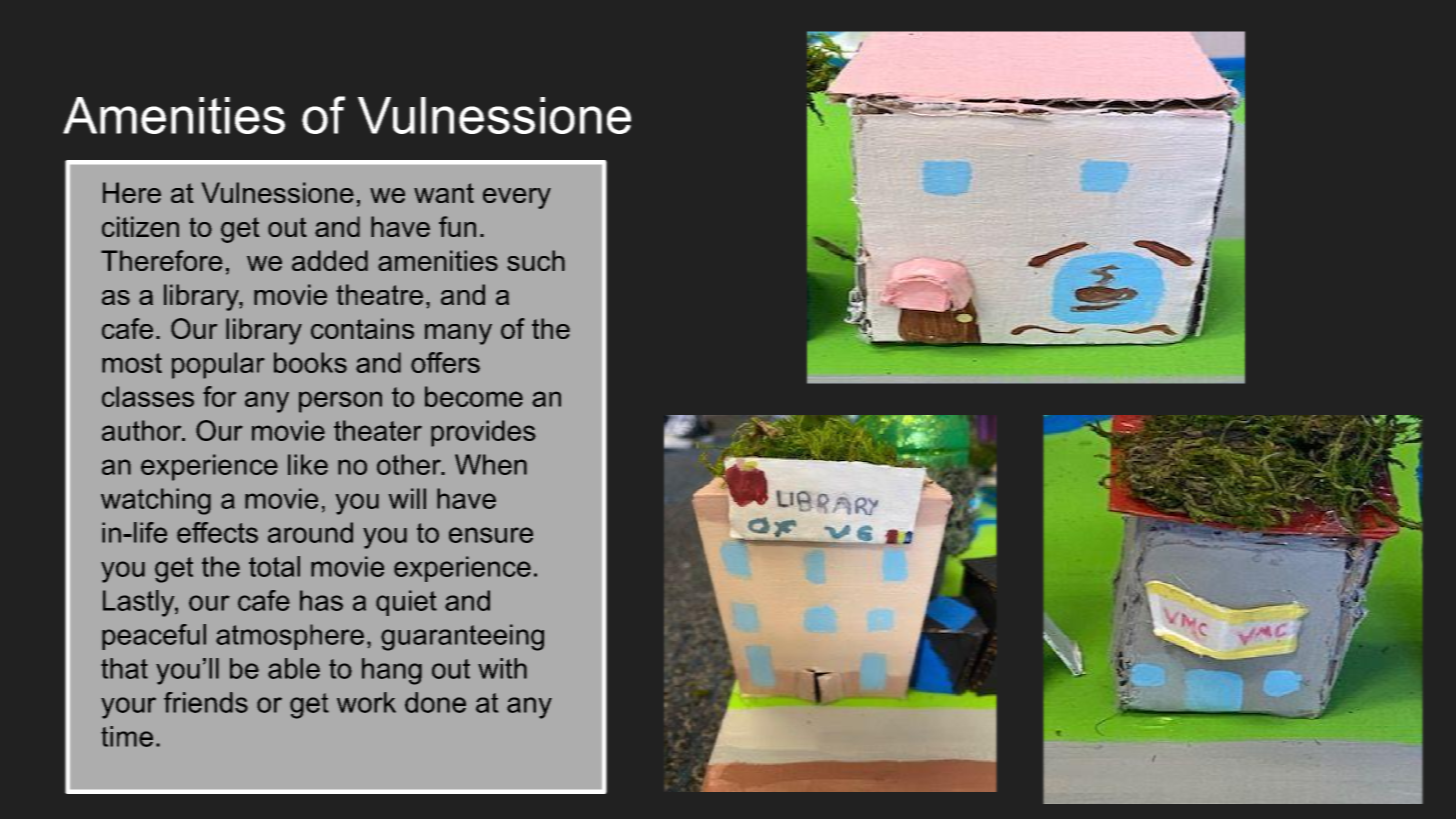  I want to click on work, so click(366, 702).
